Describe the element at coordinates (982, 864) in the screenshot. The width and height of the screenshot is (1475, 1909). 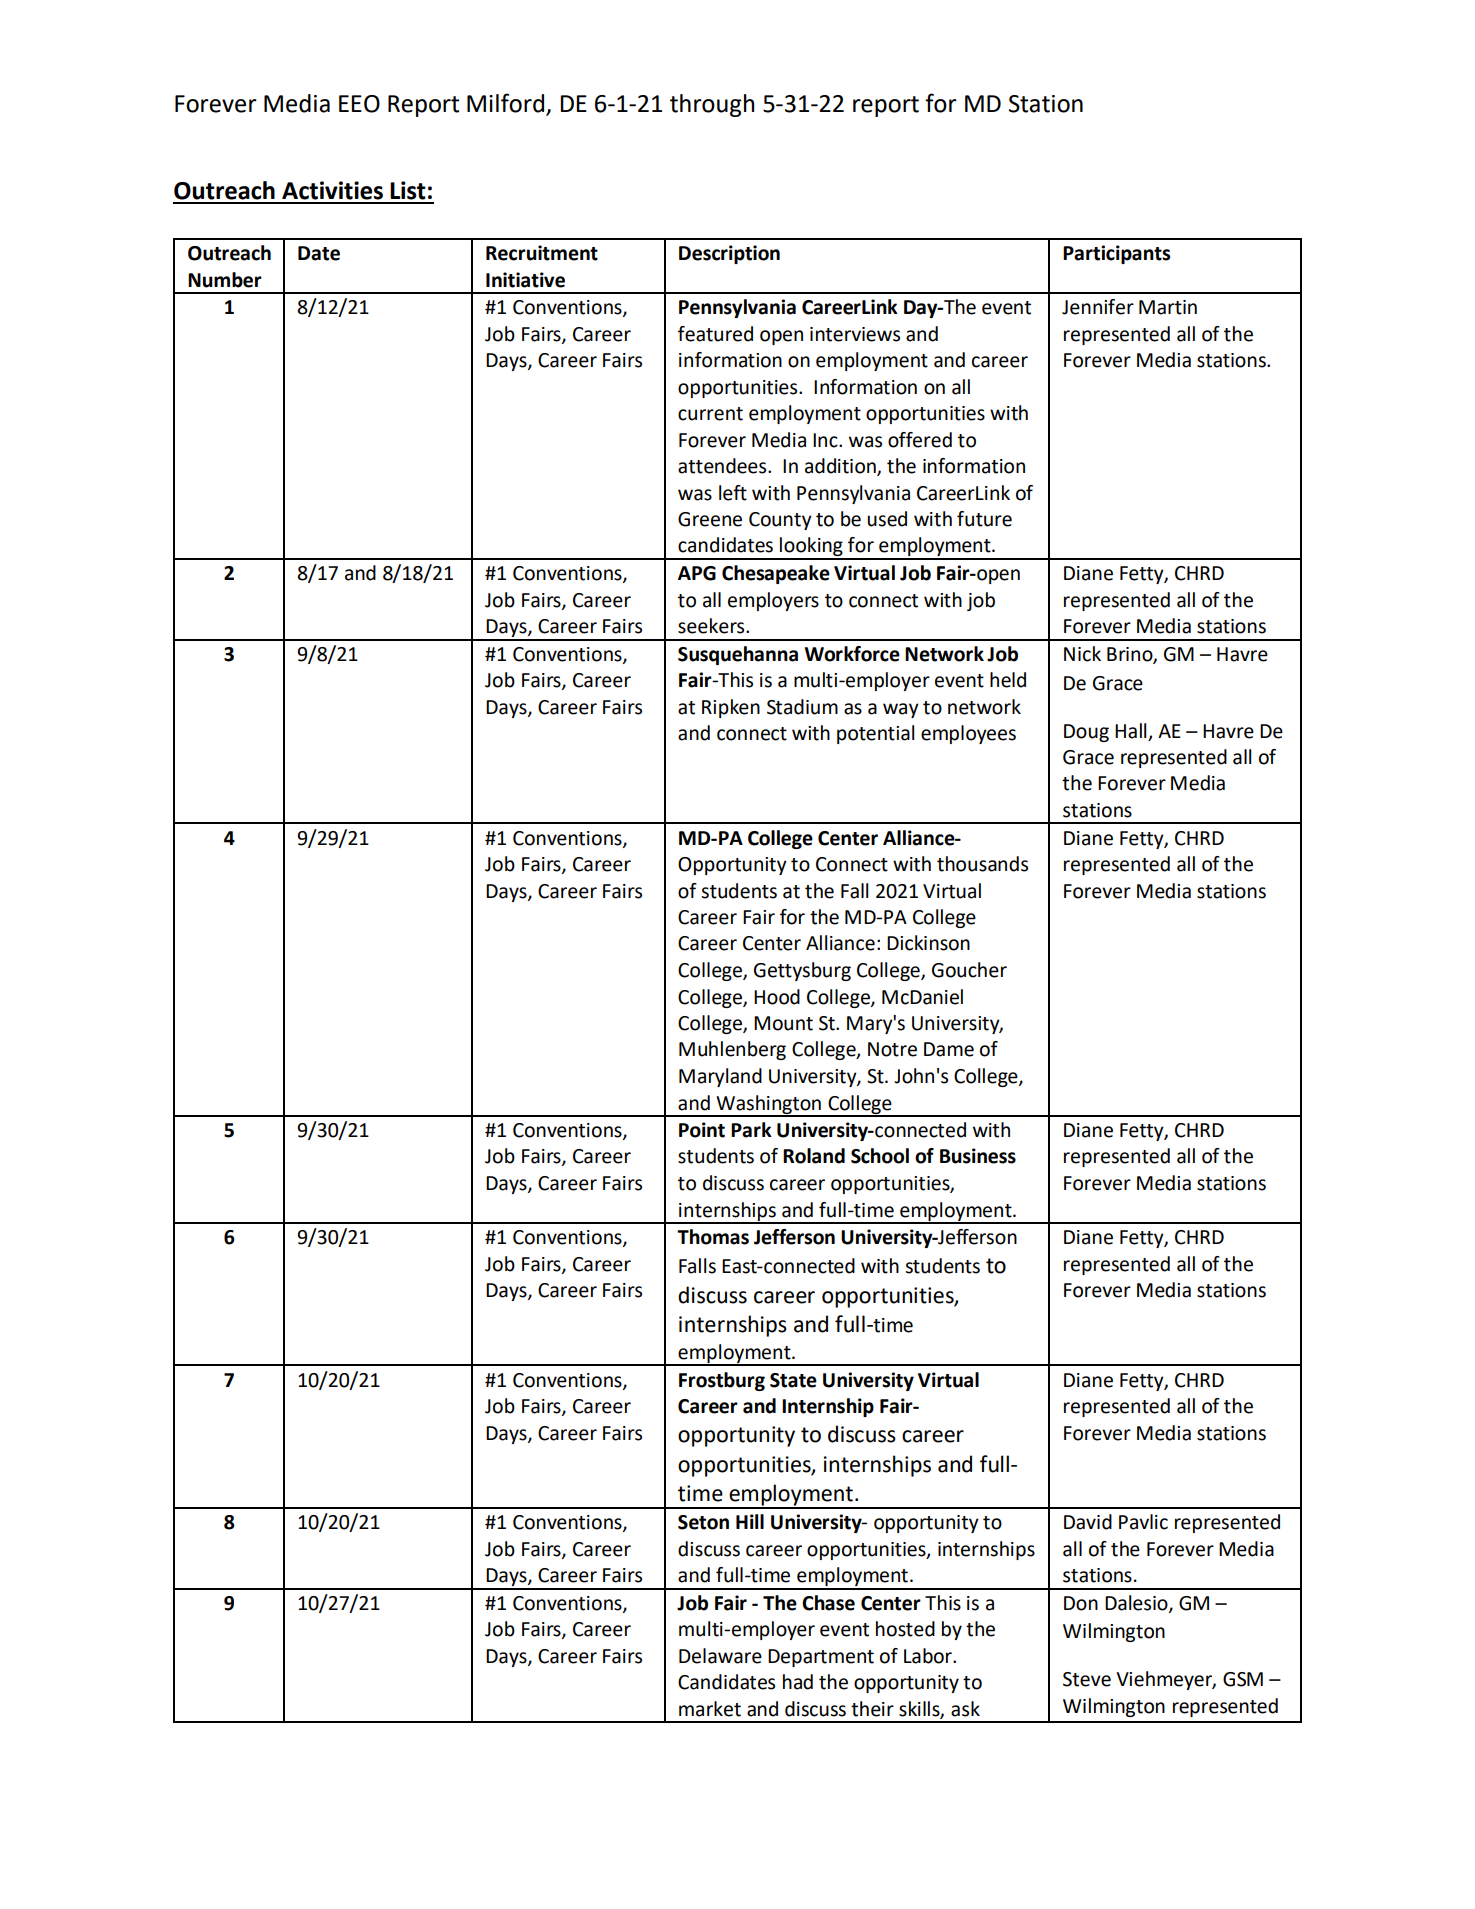
I see `thousands` at that location.
